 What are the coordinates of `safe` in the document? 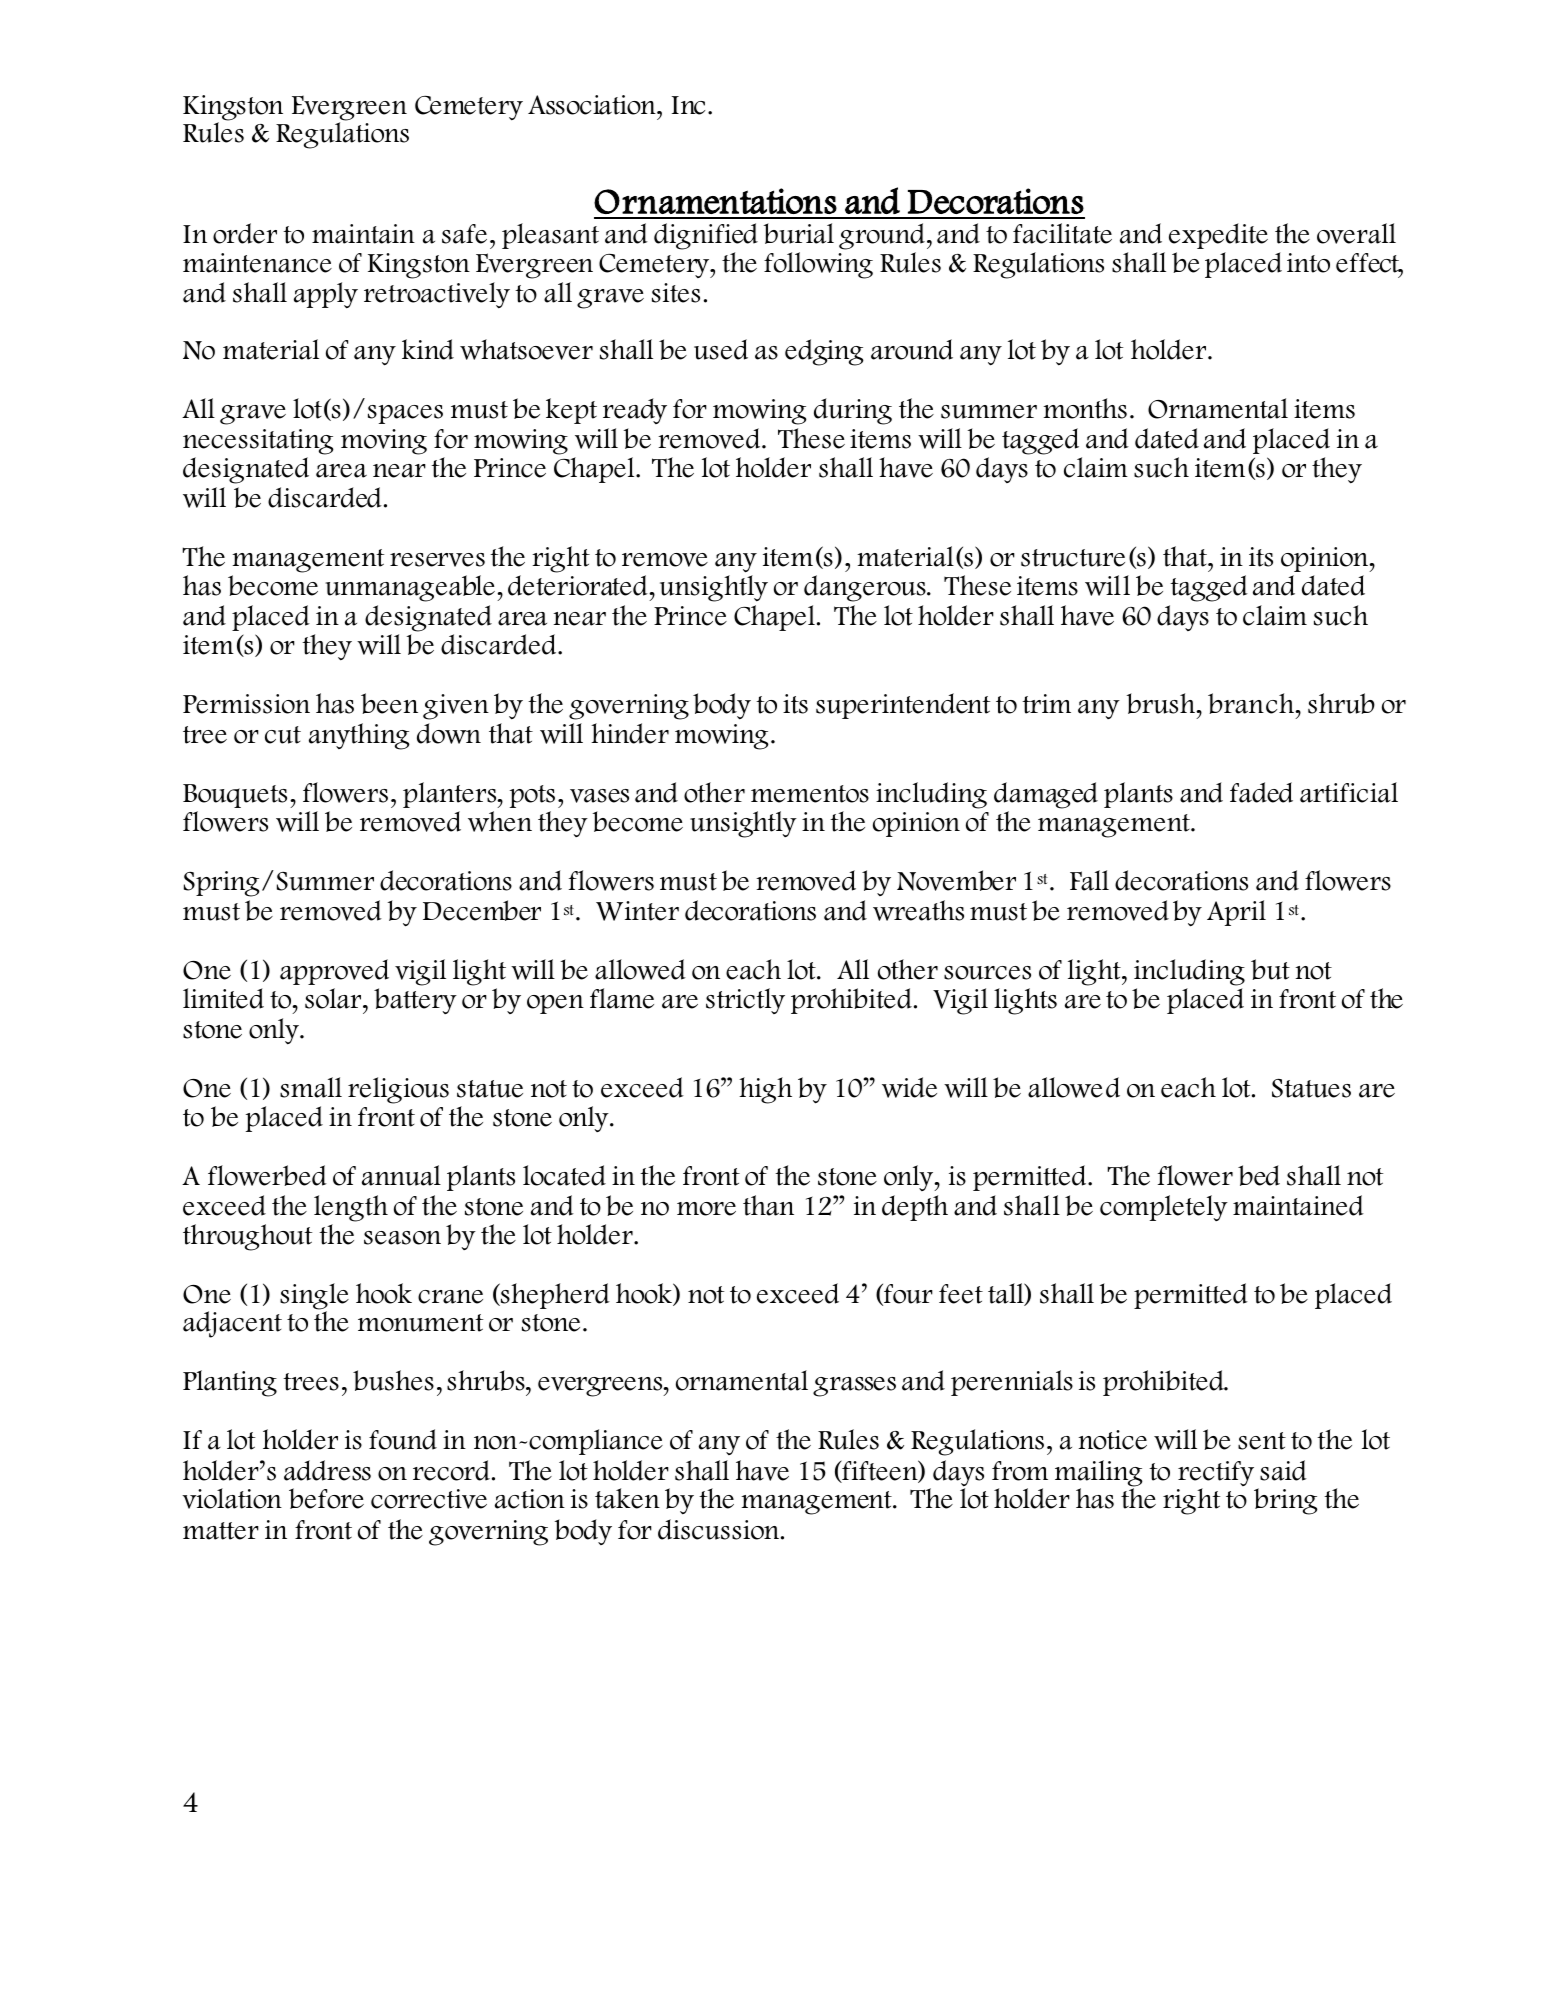 It's located at (464, 234).
